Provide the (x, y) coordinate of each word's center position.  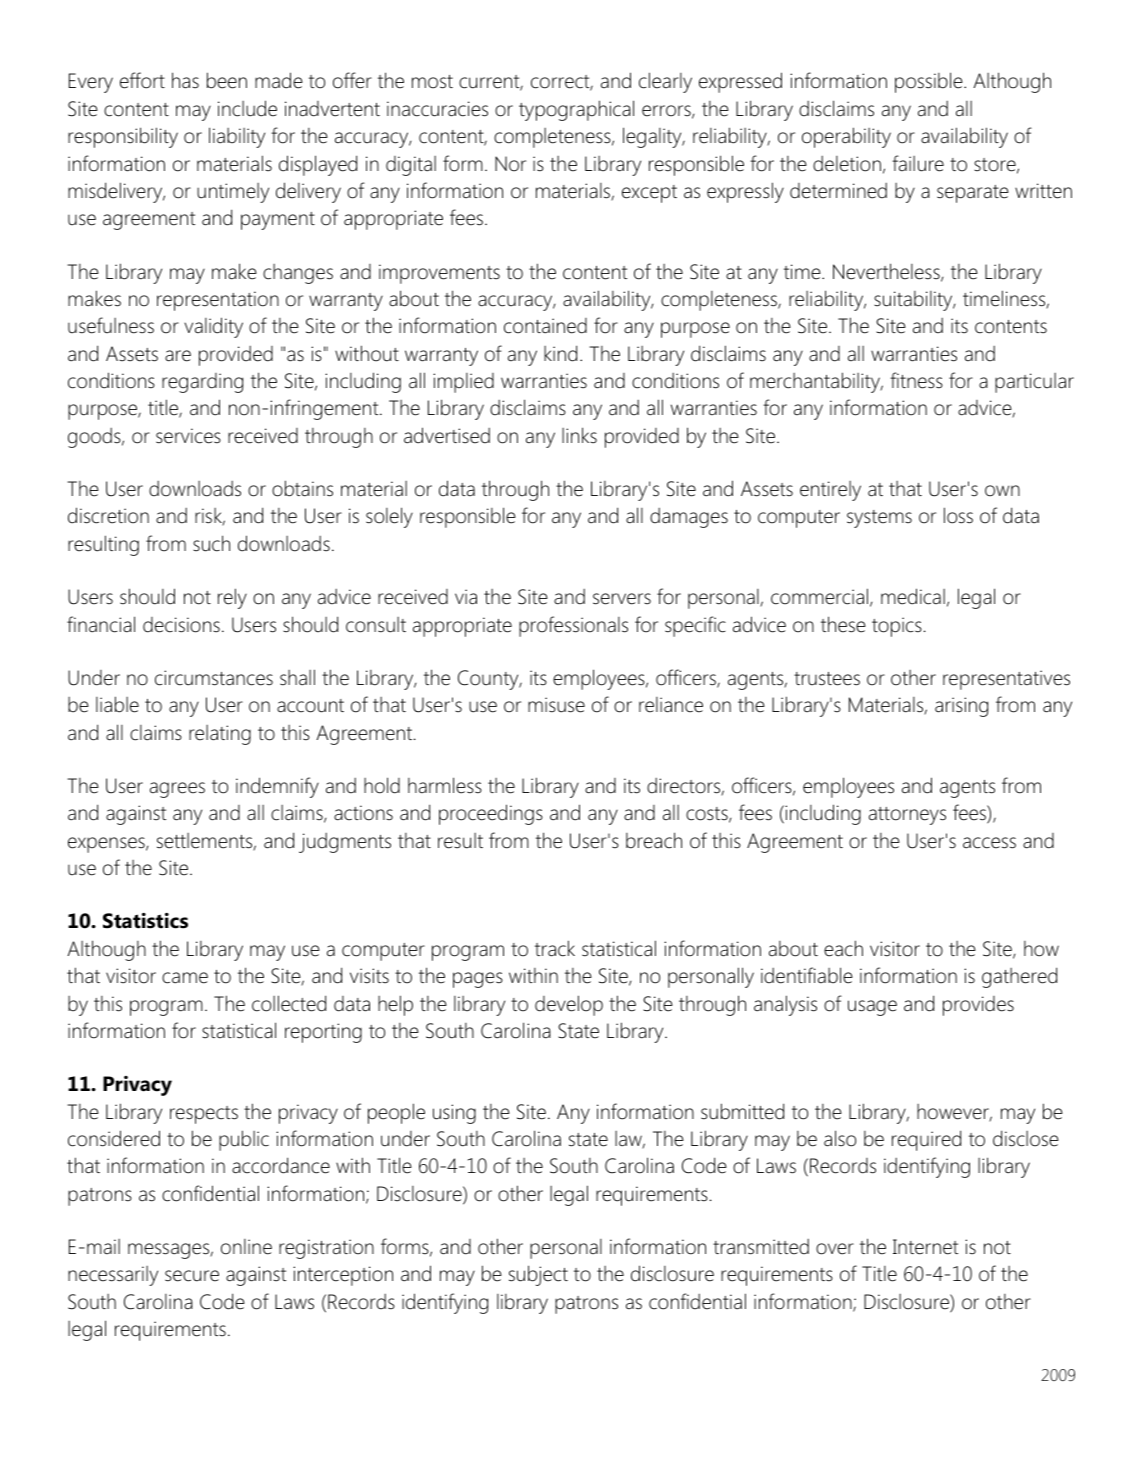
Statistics (145, 921)
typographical (576, 110)
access (989, 843)
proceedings (491, 814)
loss (958, 515)
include (247, 108)
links (579, 435)
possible (930, 82)
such (211, 543)
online (246, 1247)
